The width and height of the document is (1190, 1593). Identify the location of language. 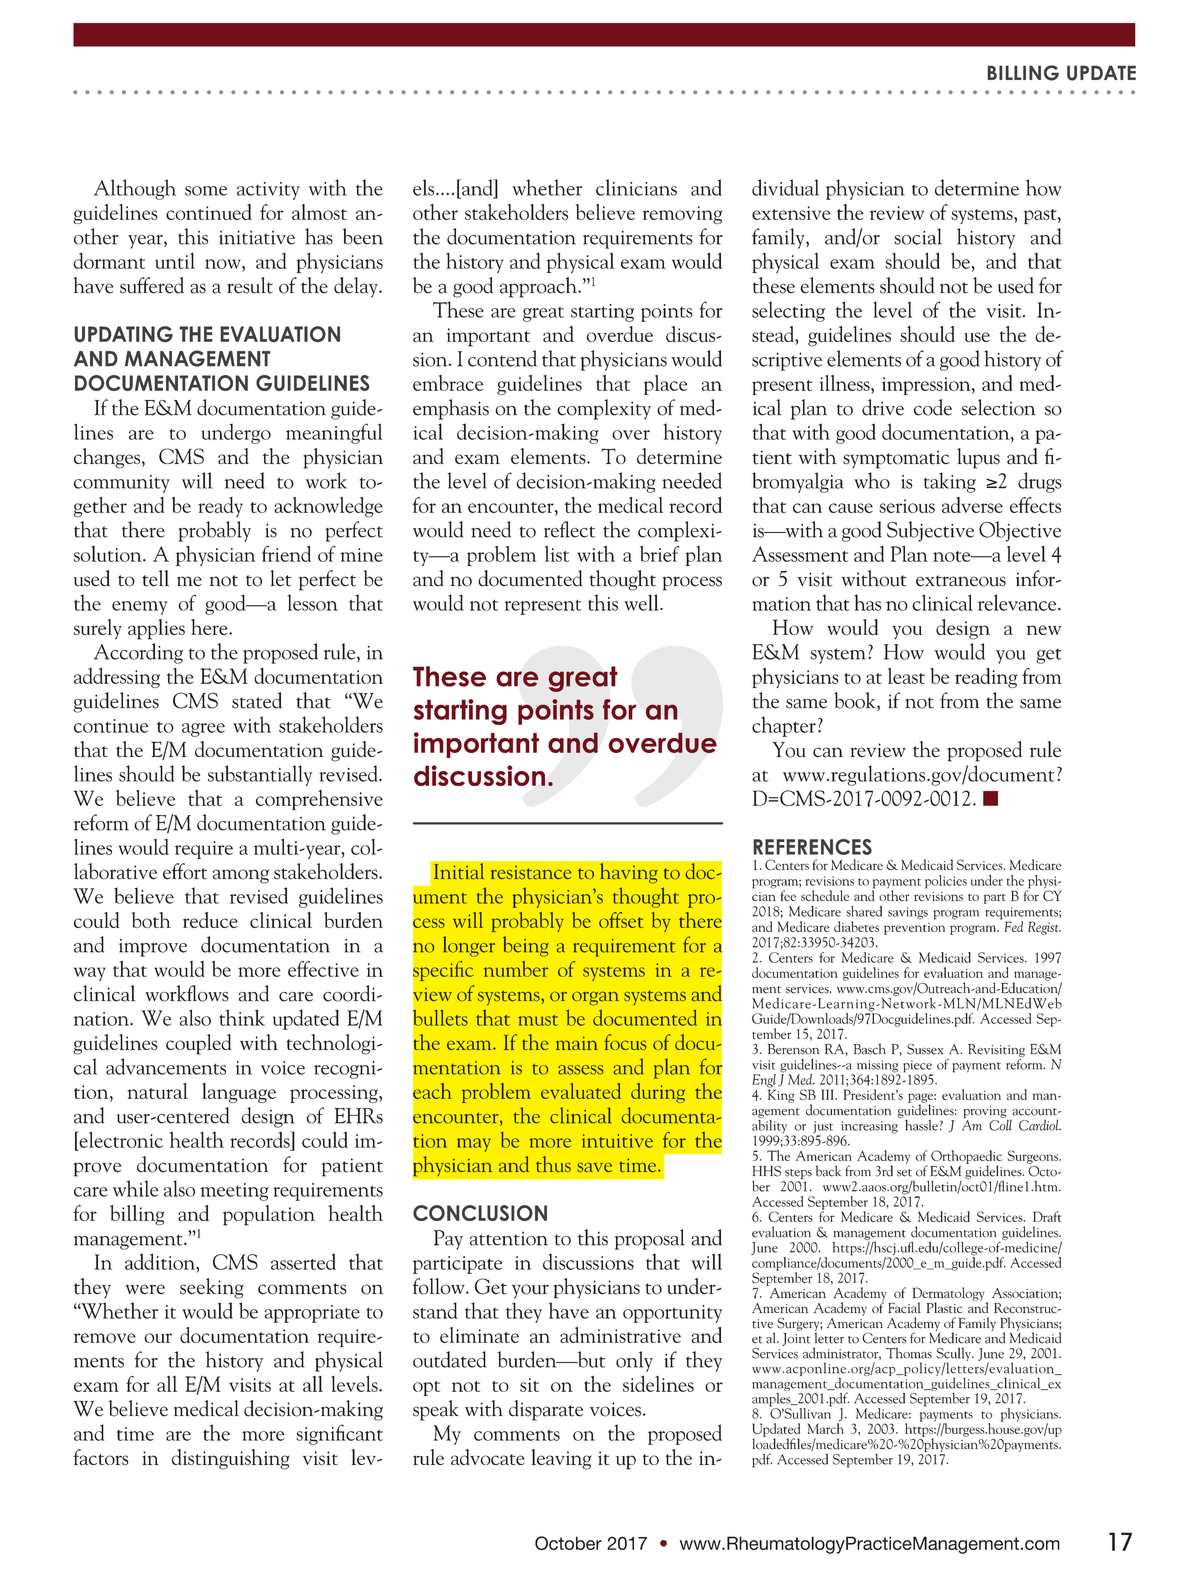
(239, 1093).
